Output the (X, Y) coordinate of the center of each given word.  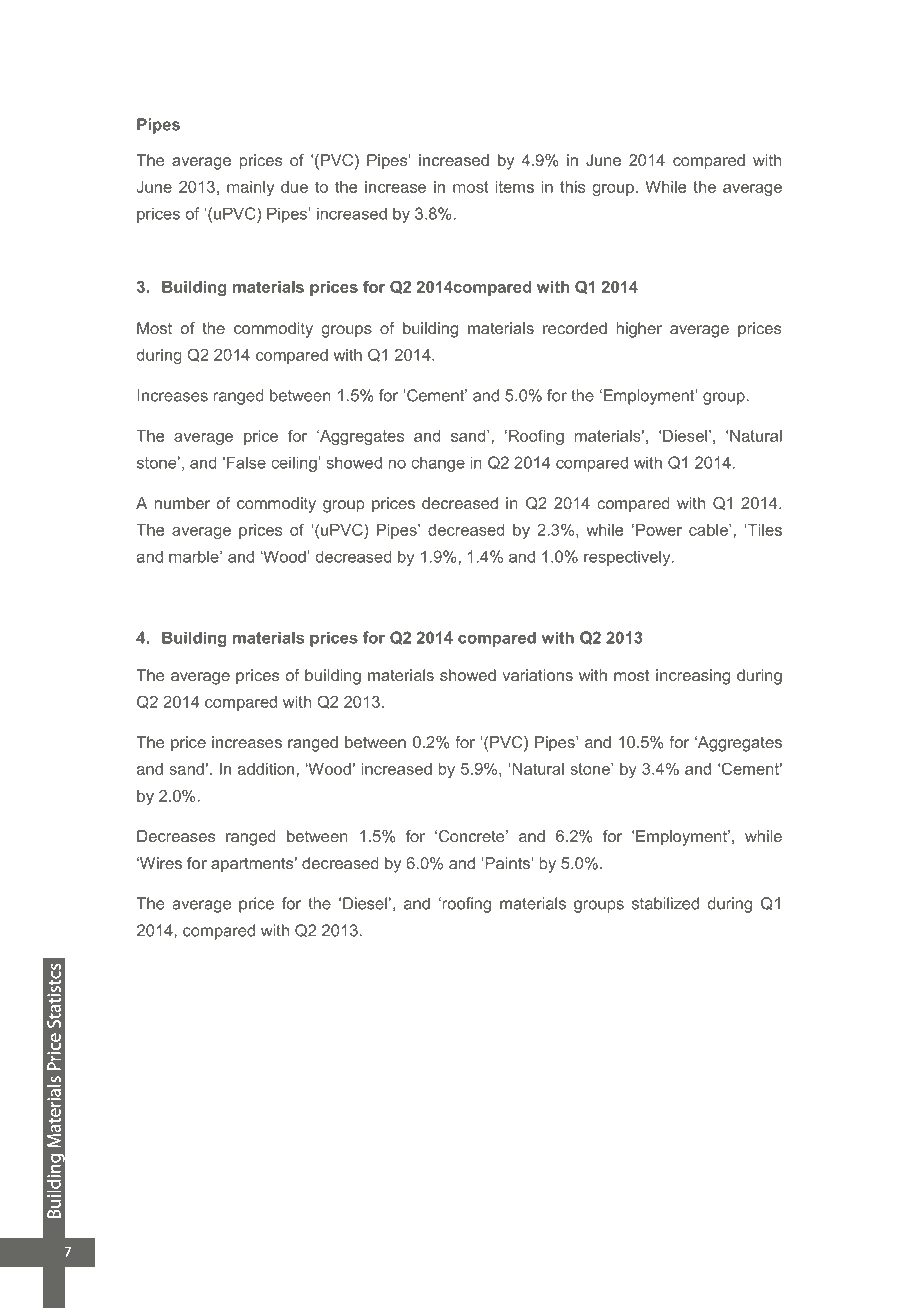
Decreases (176, 836)
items (514, 187)
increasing (693, 677)
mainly (250, 189)
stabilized (665, 903)
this (572, 187)
